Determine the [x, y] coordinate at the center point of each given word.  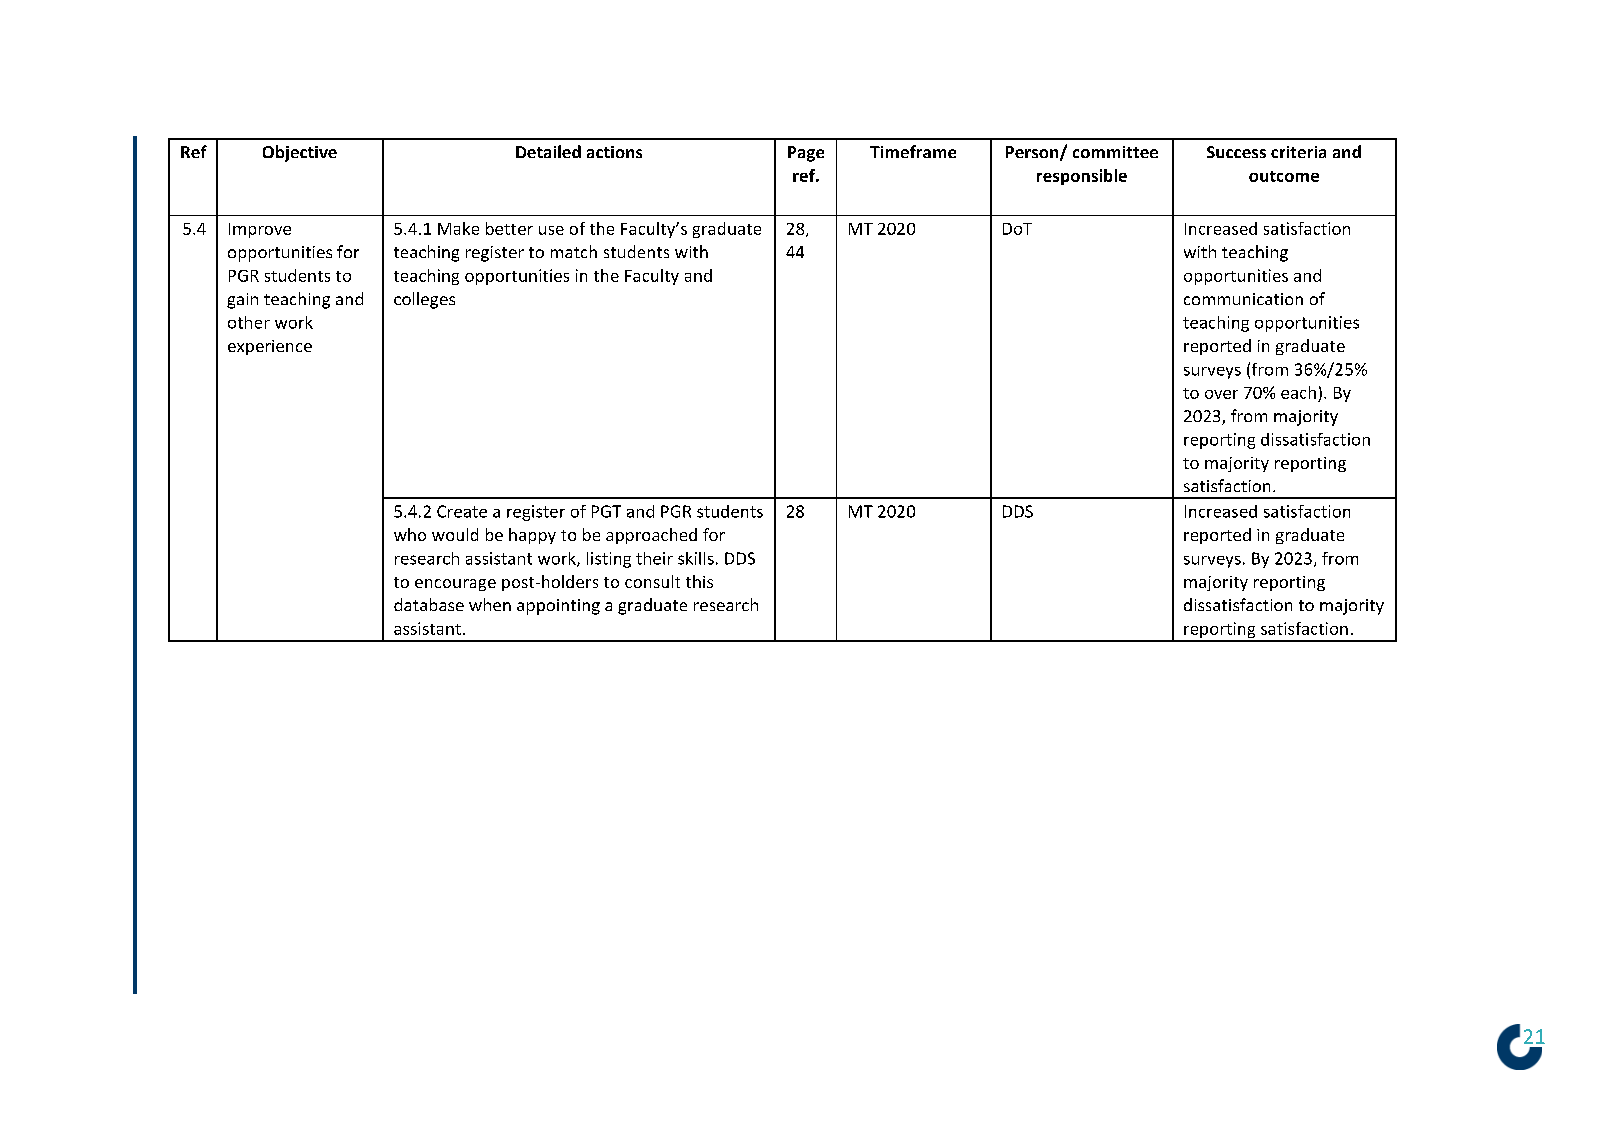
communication [1243, 299]
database [429, 604]
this [699, 581]
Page [806, 154]
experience [270, 347]
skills [696, 558]
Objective [300, 153]
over [1221, 394]
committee [1115, 152]
